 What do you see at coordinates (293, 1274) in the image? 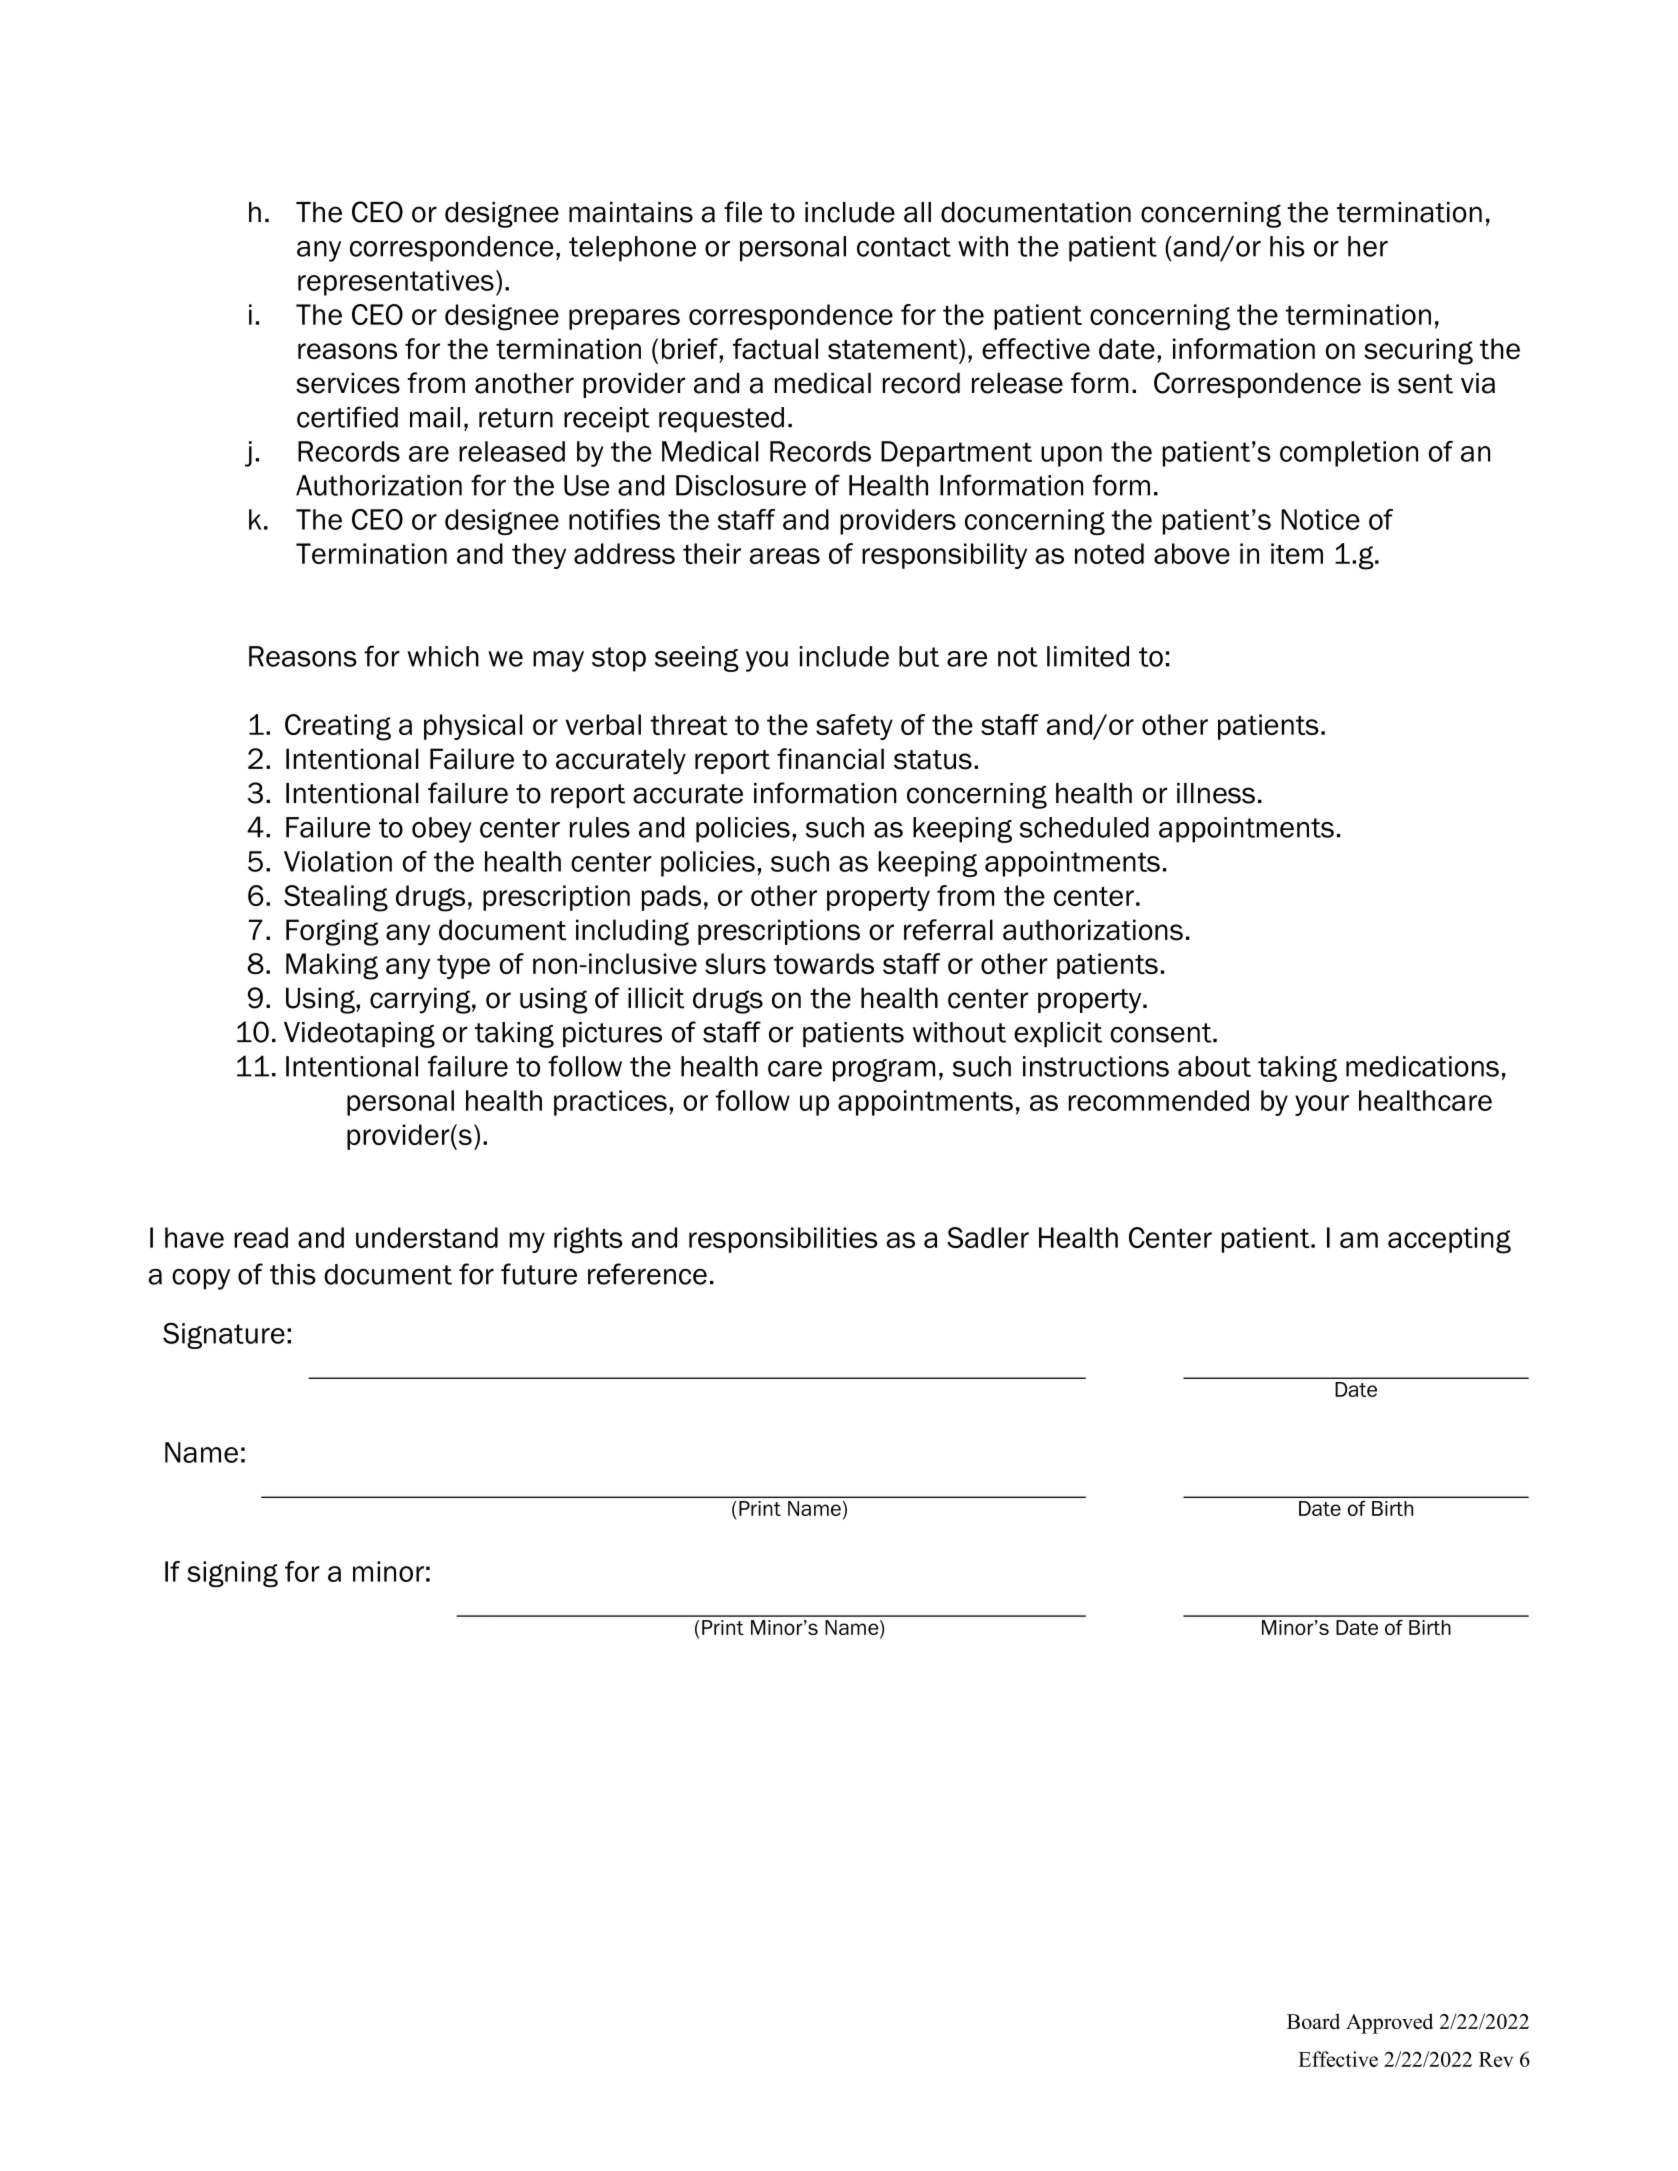
I see `this` at bounding box center [293, 1274].
